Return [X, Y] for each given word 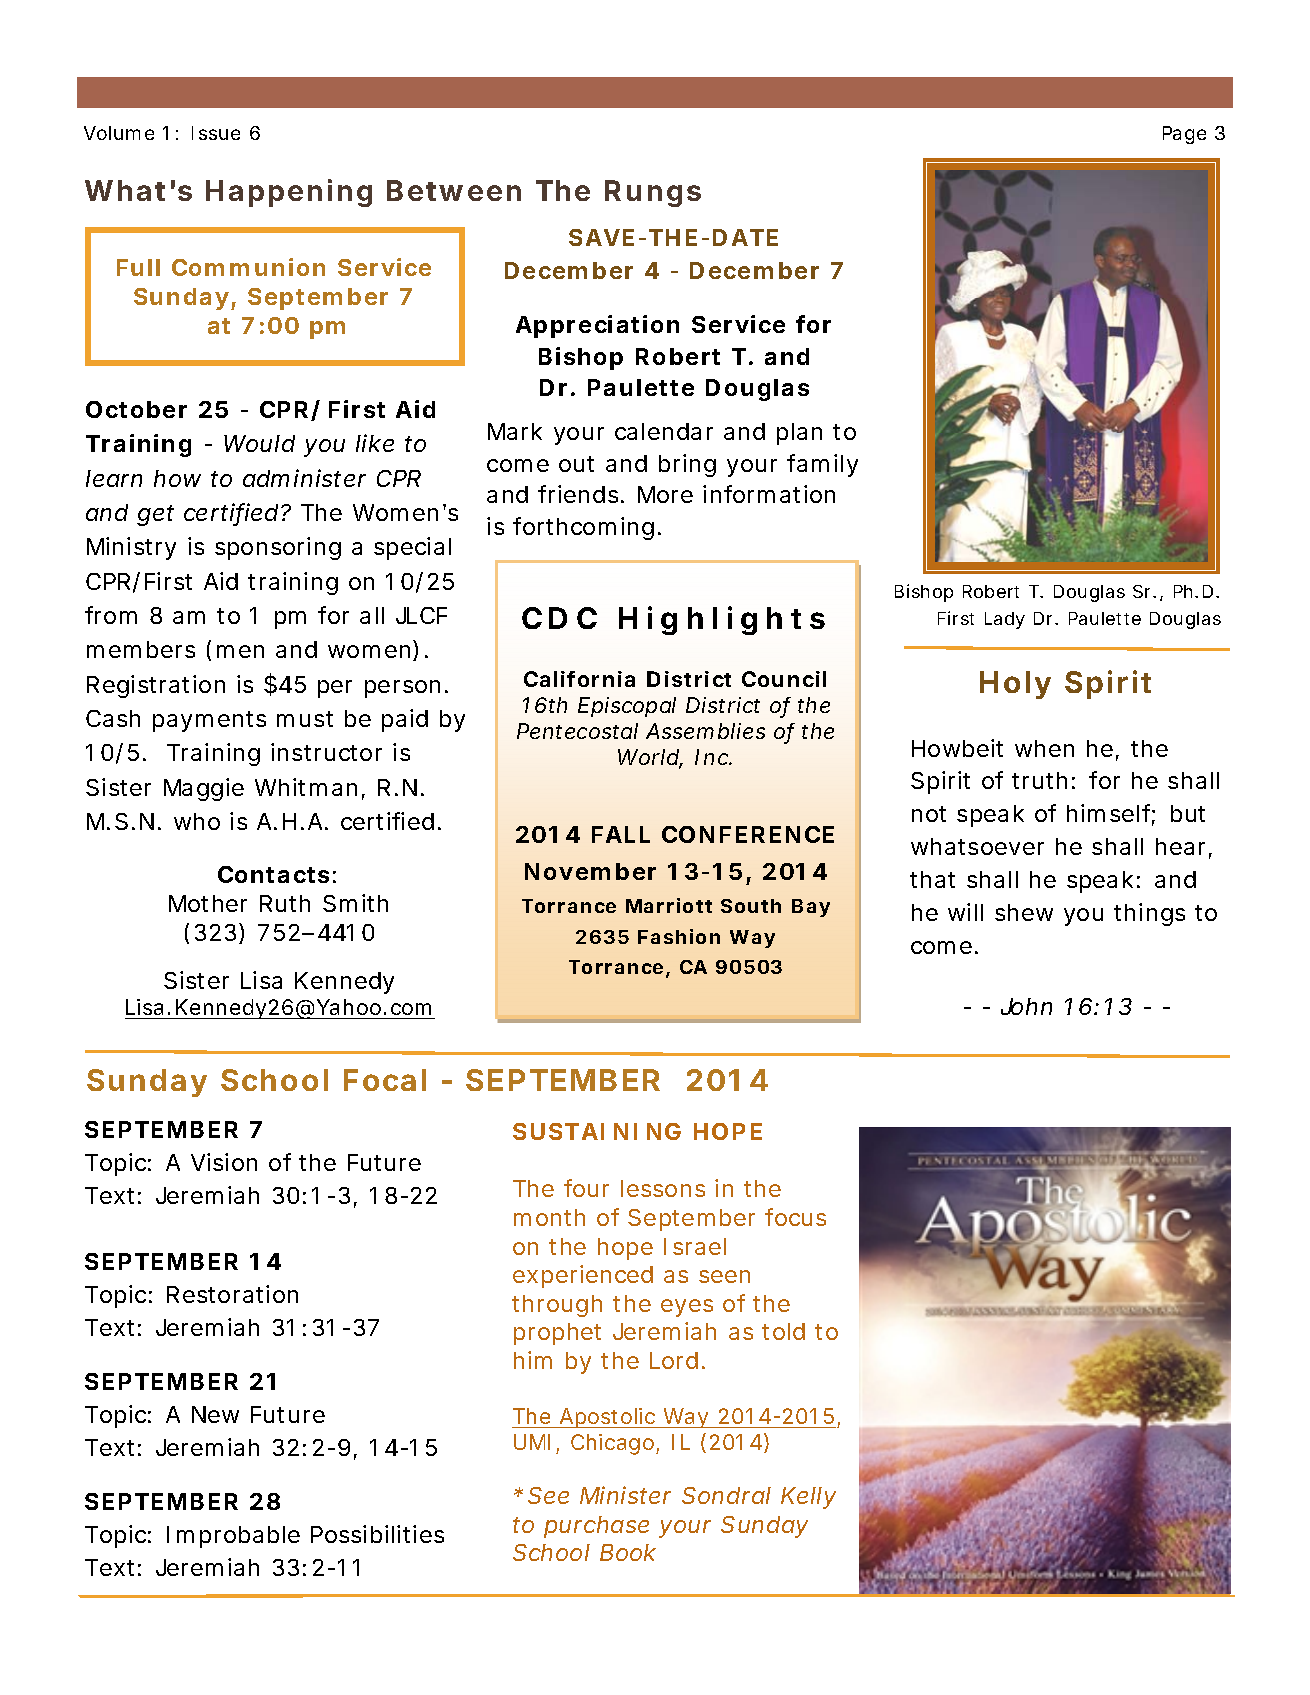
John [1026, 1006]
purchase [596, 1527]
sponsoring [278, 548]
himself [1111, 815]
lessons [663, 1188]
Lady [1005, 620]
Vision [224, 1162]
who [197, 821]
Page [1184, 135]
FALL [621, 834]
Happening [289, 193]
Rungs [653, 193]
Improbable [233, 1537]
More [665, 494]
